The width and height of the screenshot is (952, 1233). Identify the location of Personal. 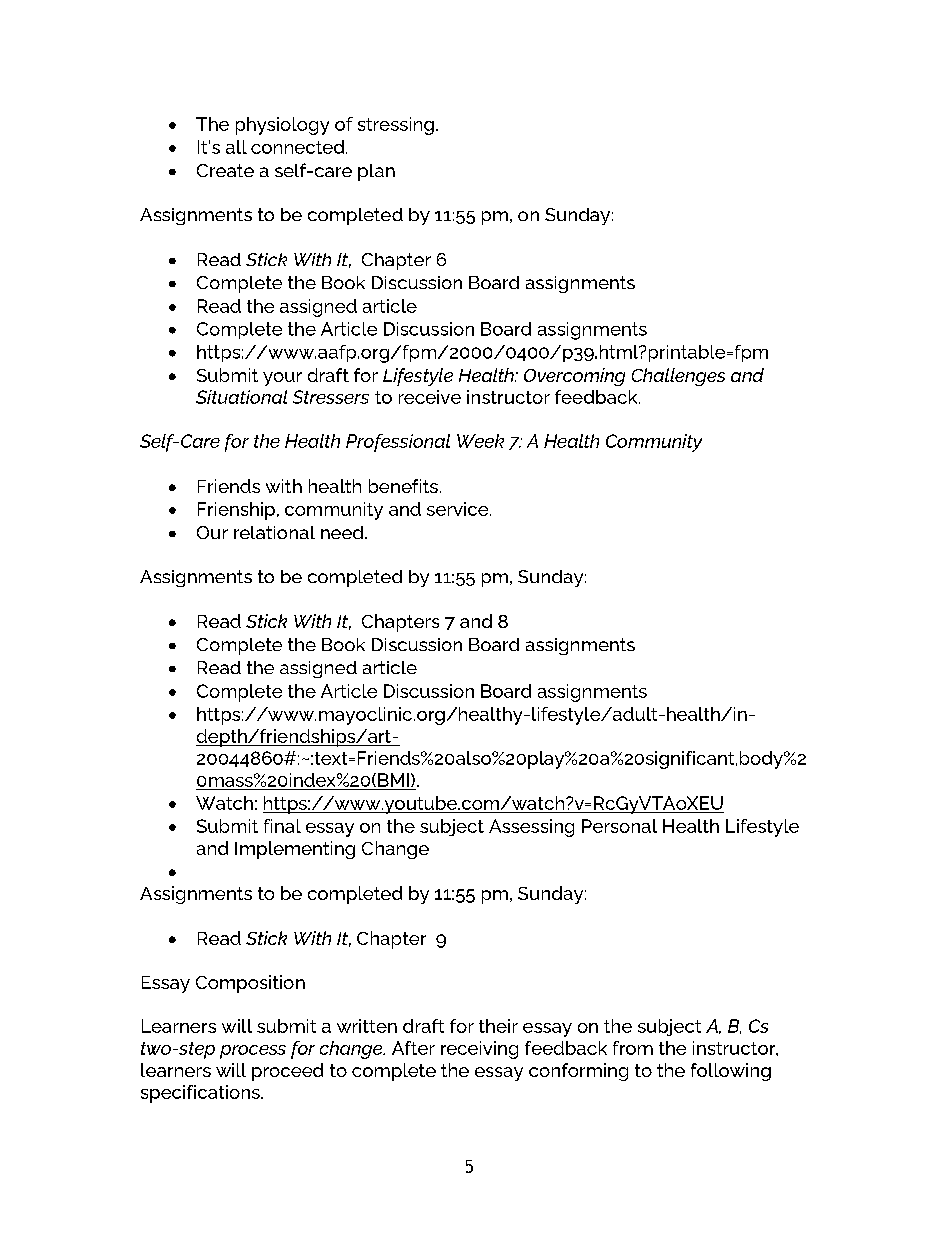
(619, 826).
